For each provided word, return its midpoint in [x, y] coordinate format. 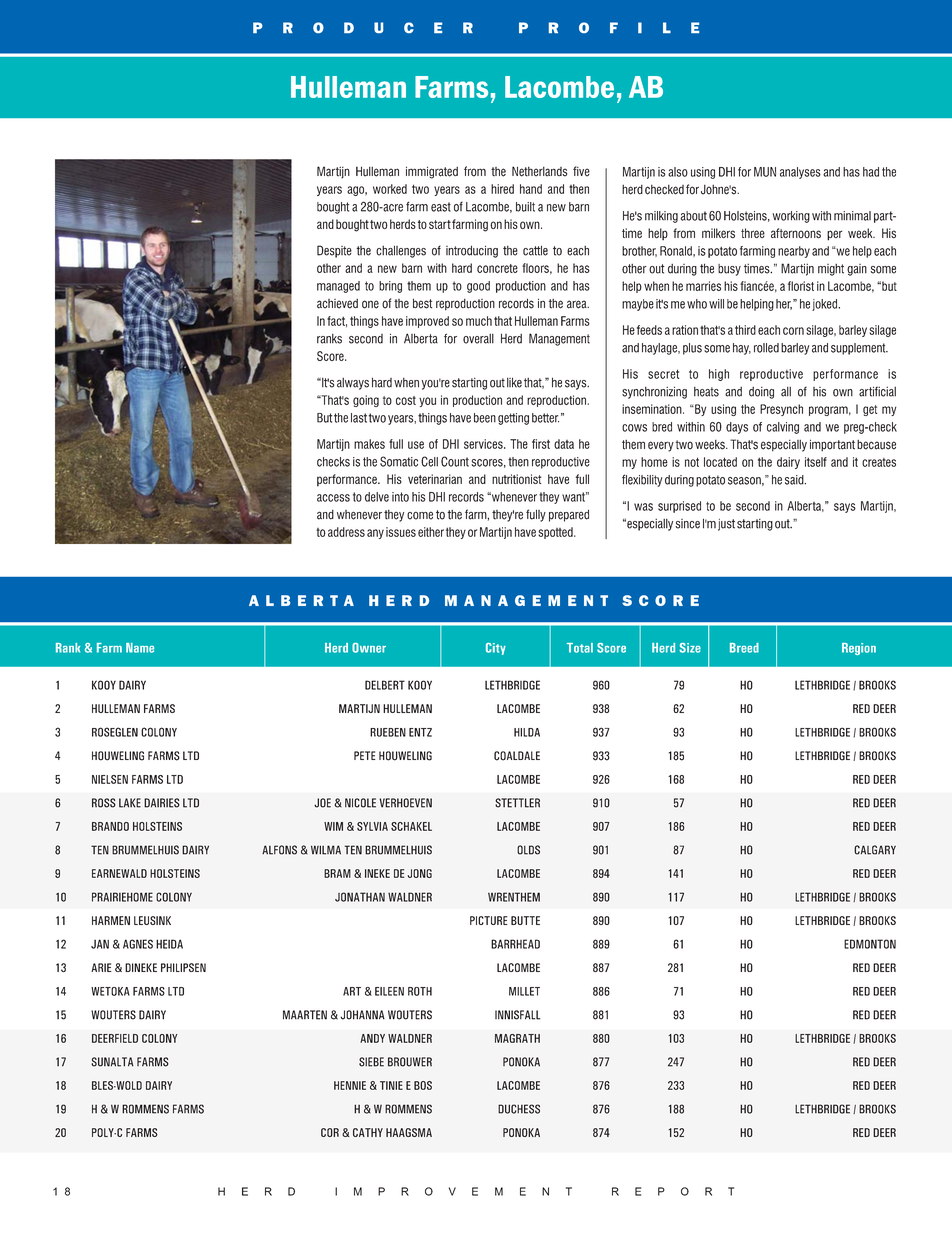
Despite [334, 251]
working [791, 217]
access [333, 498]
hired [502, 189]
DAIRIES [162, 803]
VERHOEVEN [405, 803]
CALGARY [875, 850]
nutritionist [516, 479]
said [795, 480]
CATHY [368, 1132]
